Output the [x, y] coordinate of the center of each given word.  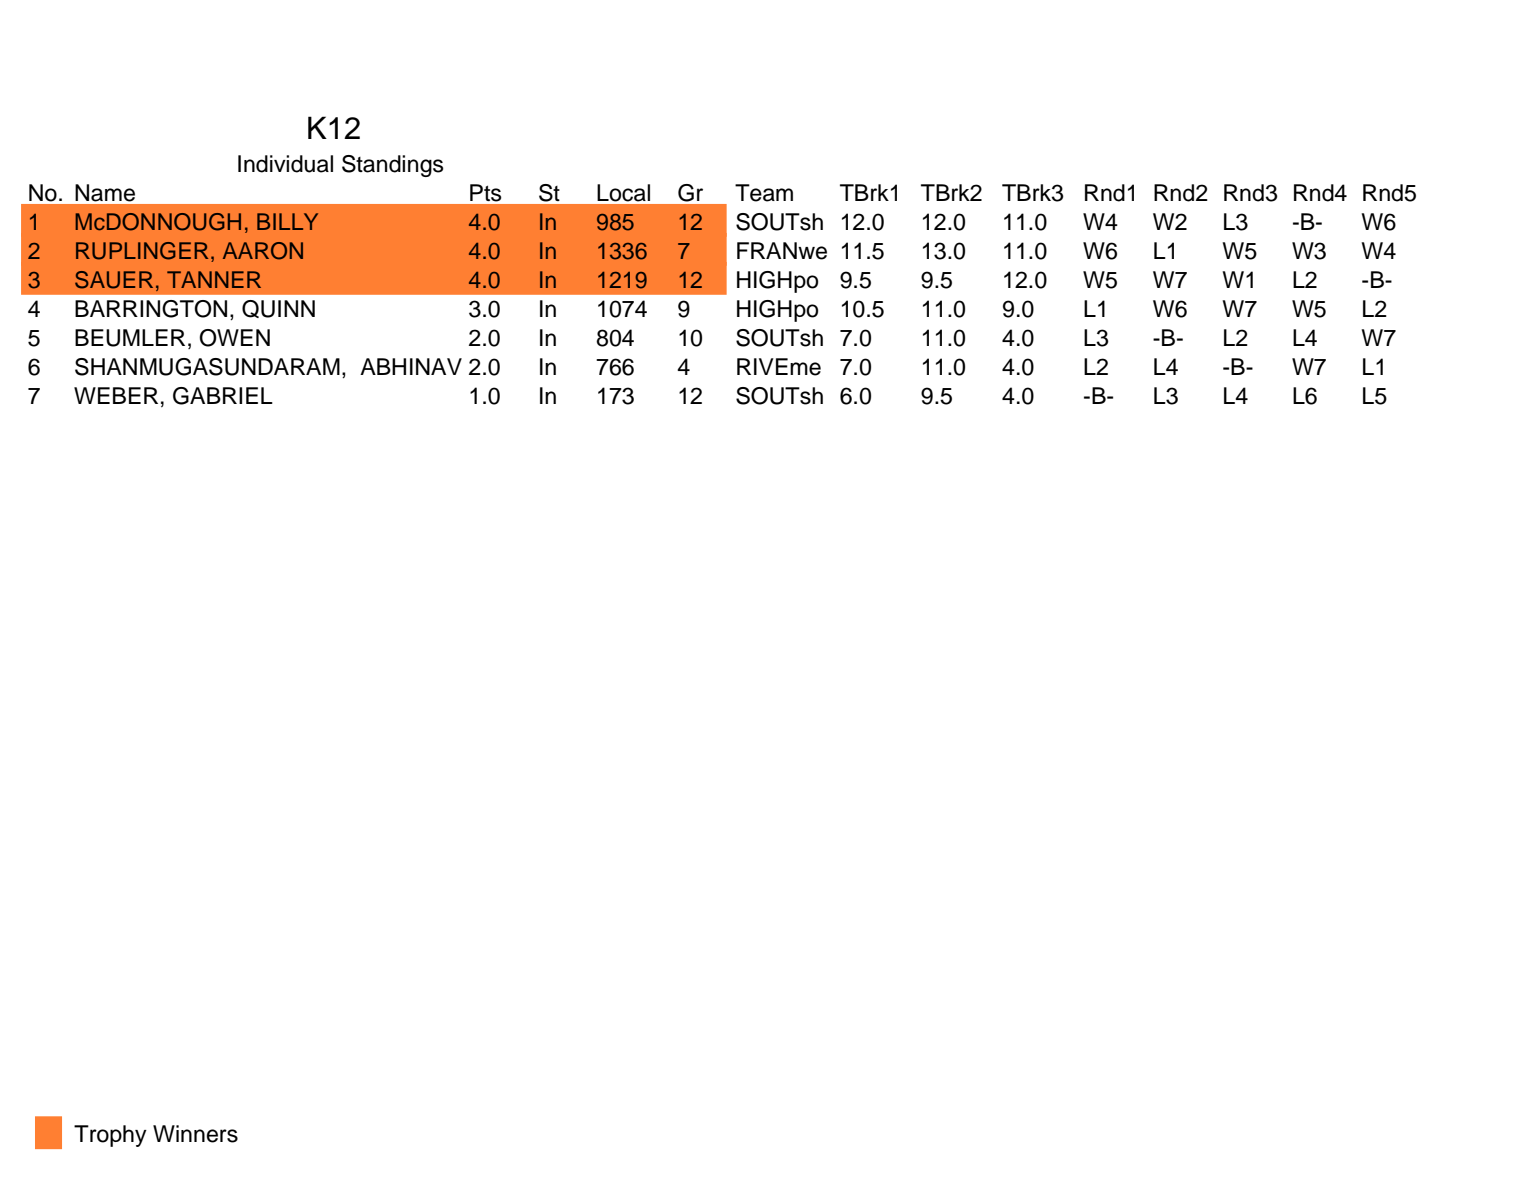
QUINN [278, 309]
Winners [195, 1134]
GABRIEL [223, 396]
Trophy [110, 1136]
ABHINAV [411, 366]
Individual [285, 164]
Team [764, 193]
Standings [393, 166]
